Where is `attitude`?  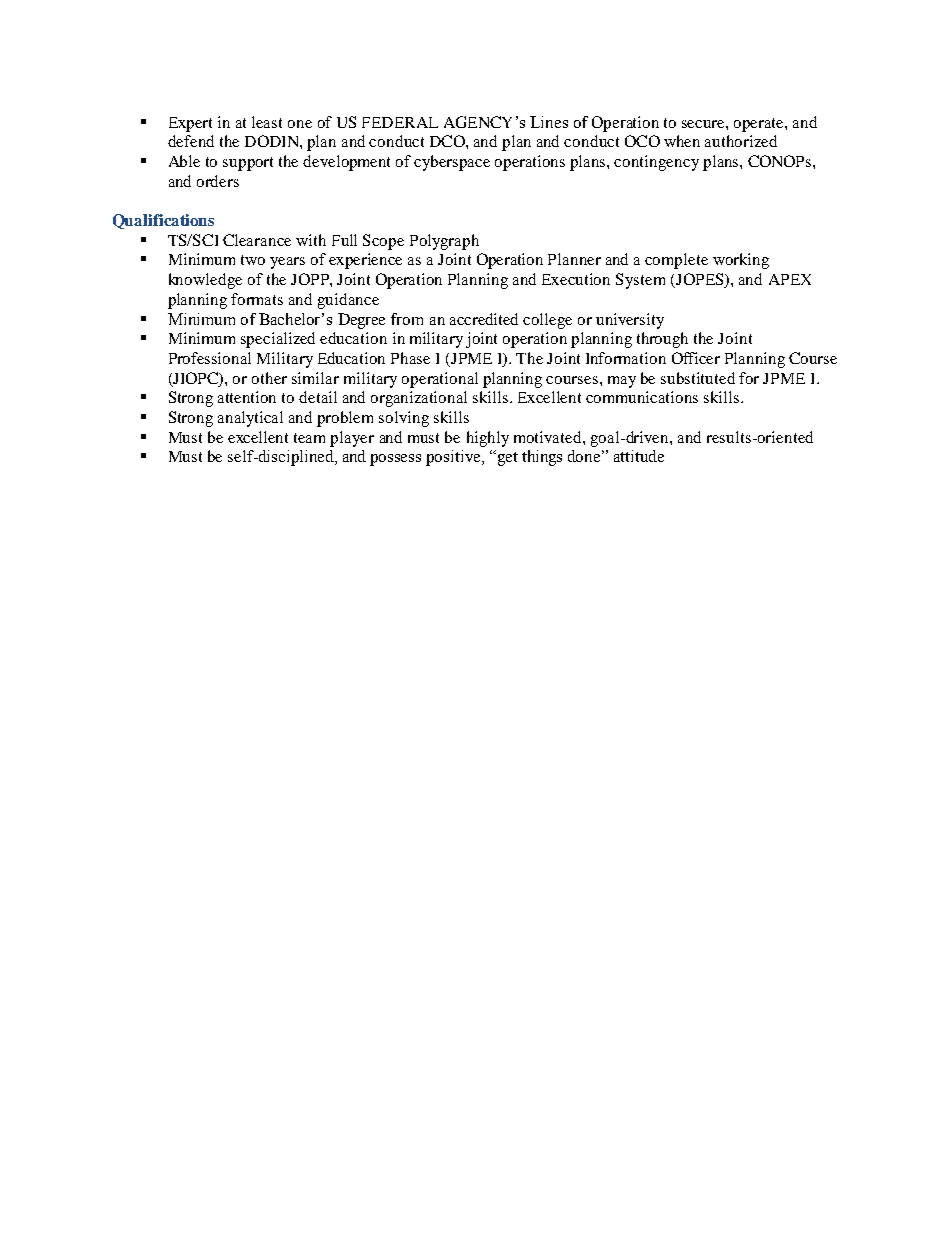
attitude is located at coordinates (639, 456).
